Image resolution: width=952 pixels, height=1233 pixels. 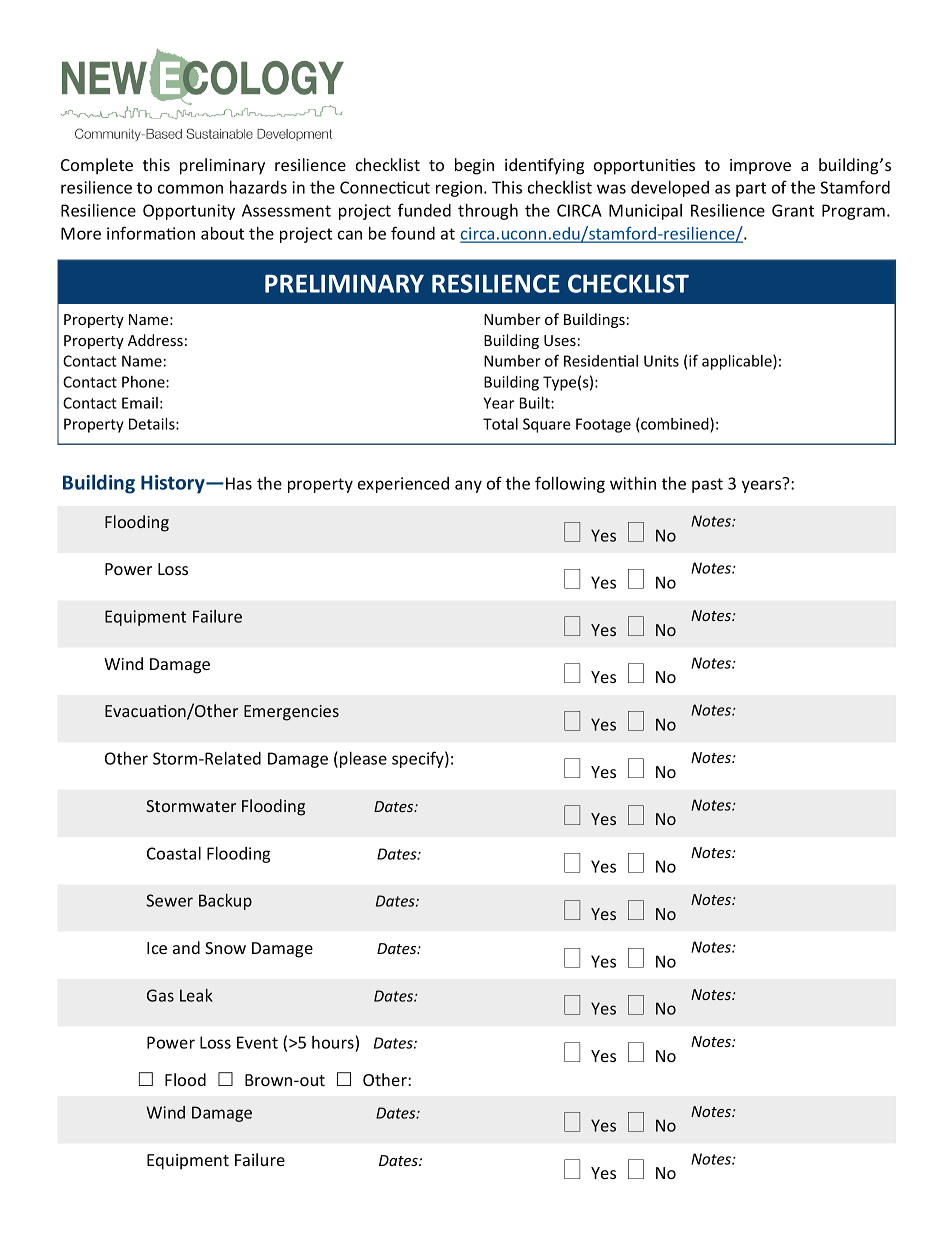 I want to click on Address, so click(x=155, y=340).
